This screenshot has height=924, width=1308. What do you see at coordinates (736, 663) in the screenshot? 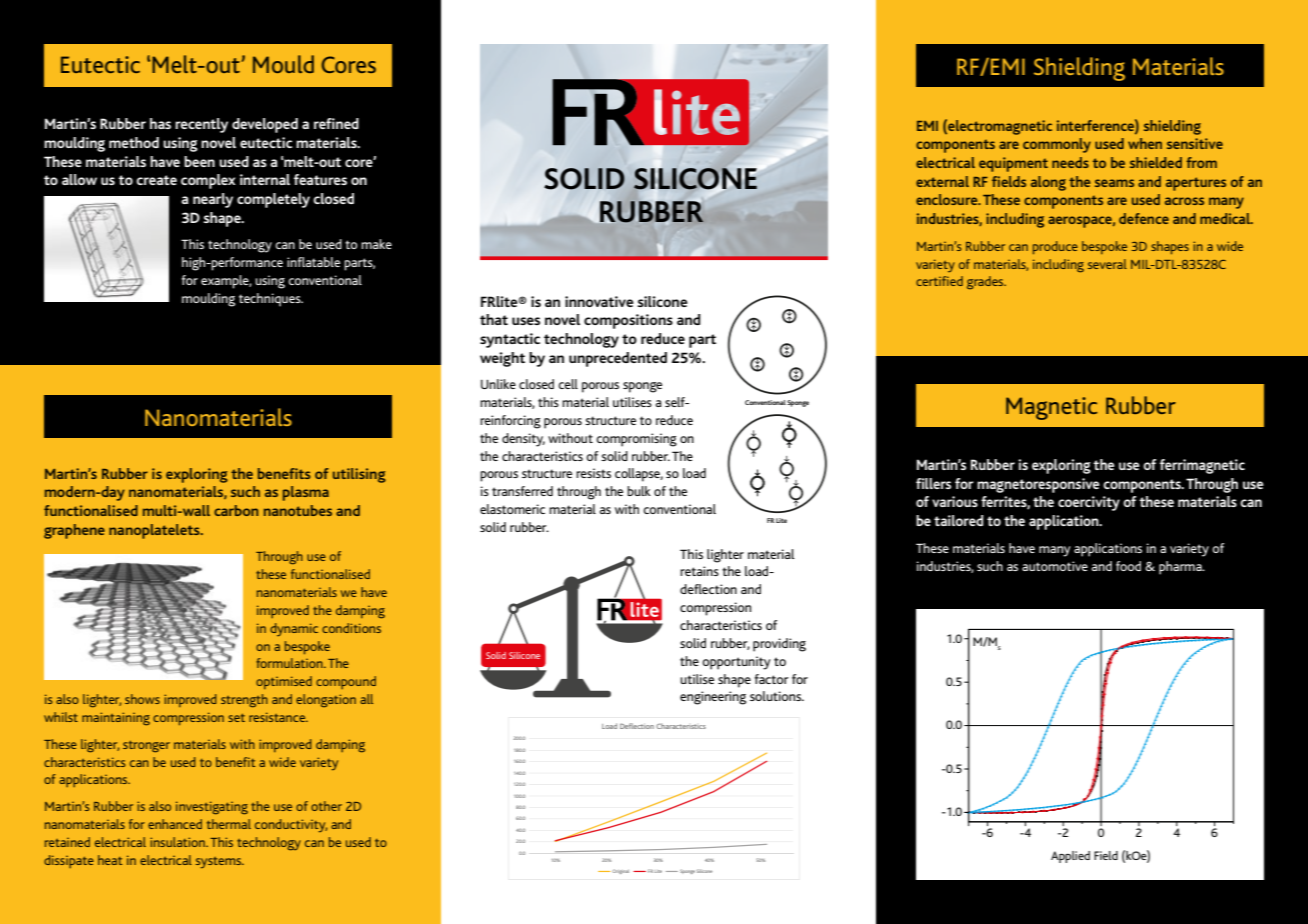
I see `opportunity` at bounding box center [736, 663].
